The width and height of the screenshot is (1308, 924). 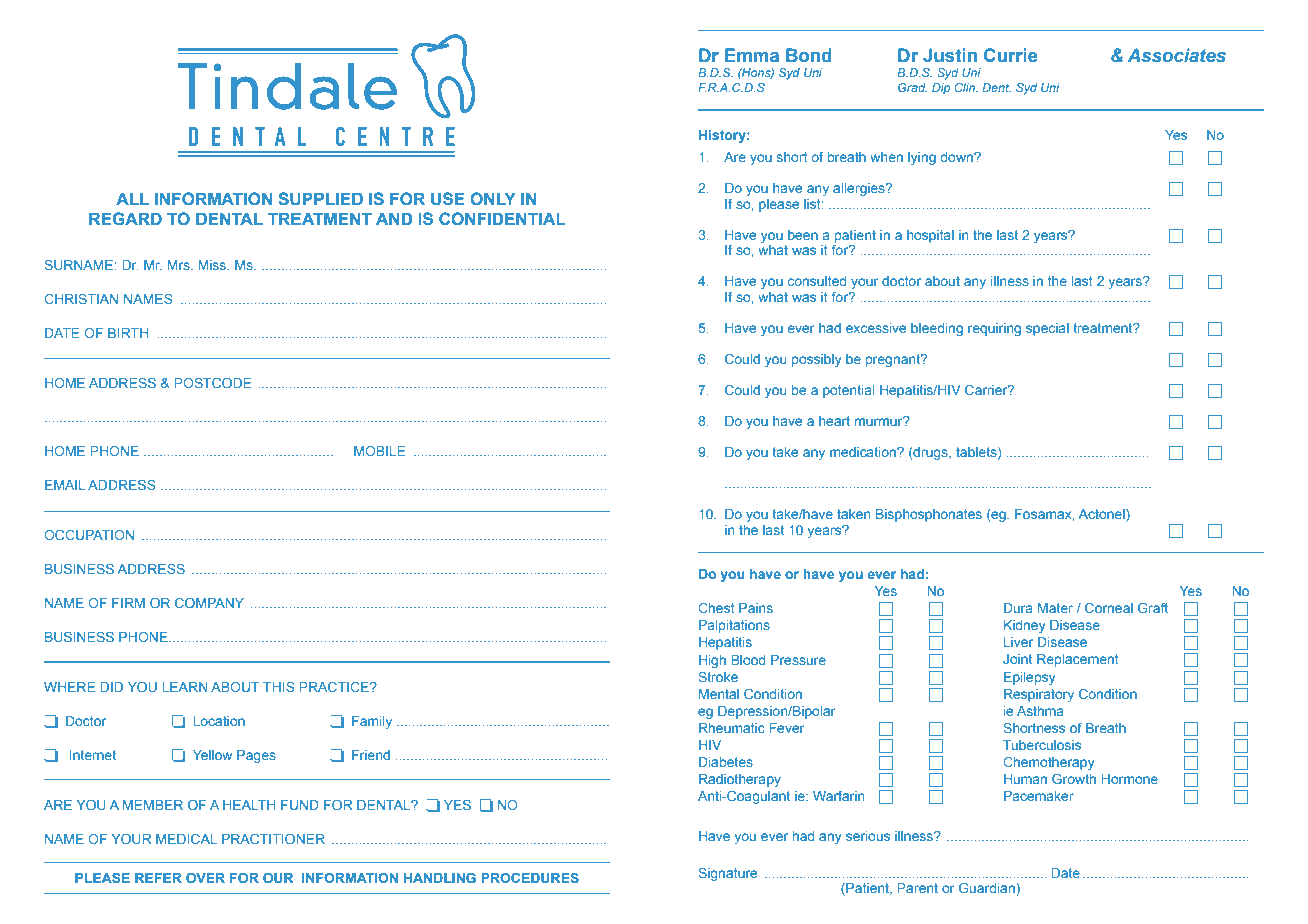 What do you see at coordinates (987, 888) in the screenshot?
I see `Guardian` at bounding box center [987, 888].
